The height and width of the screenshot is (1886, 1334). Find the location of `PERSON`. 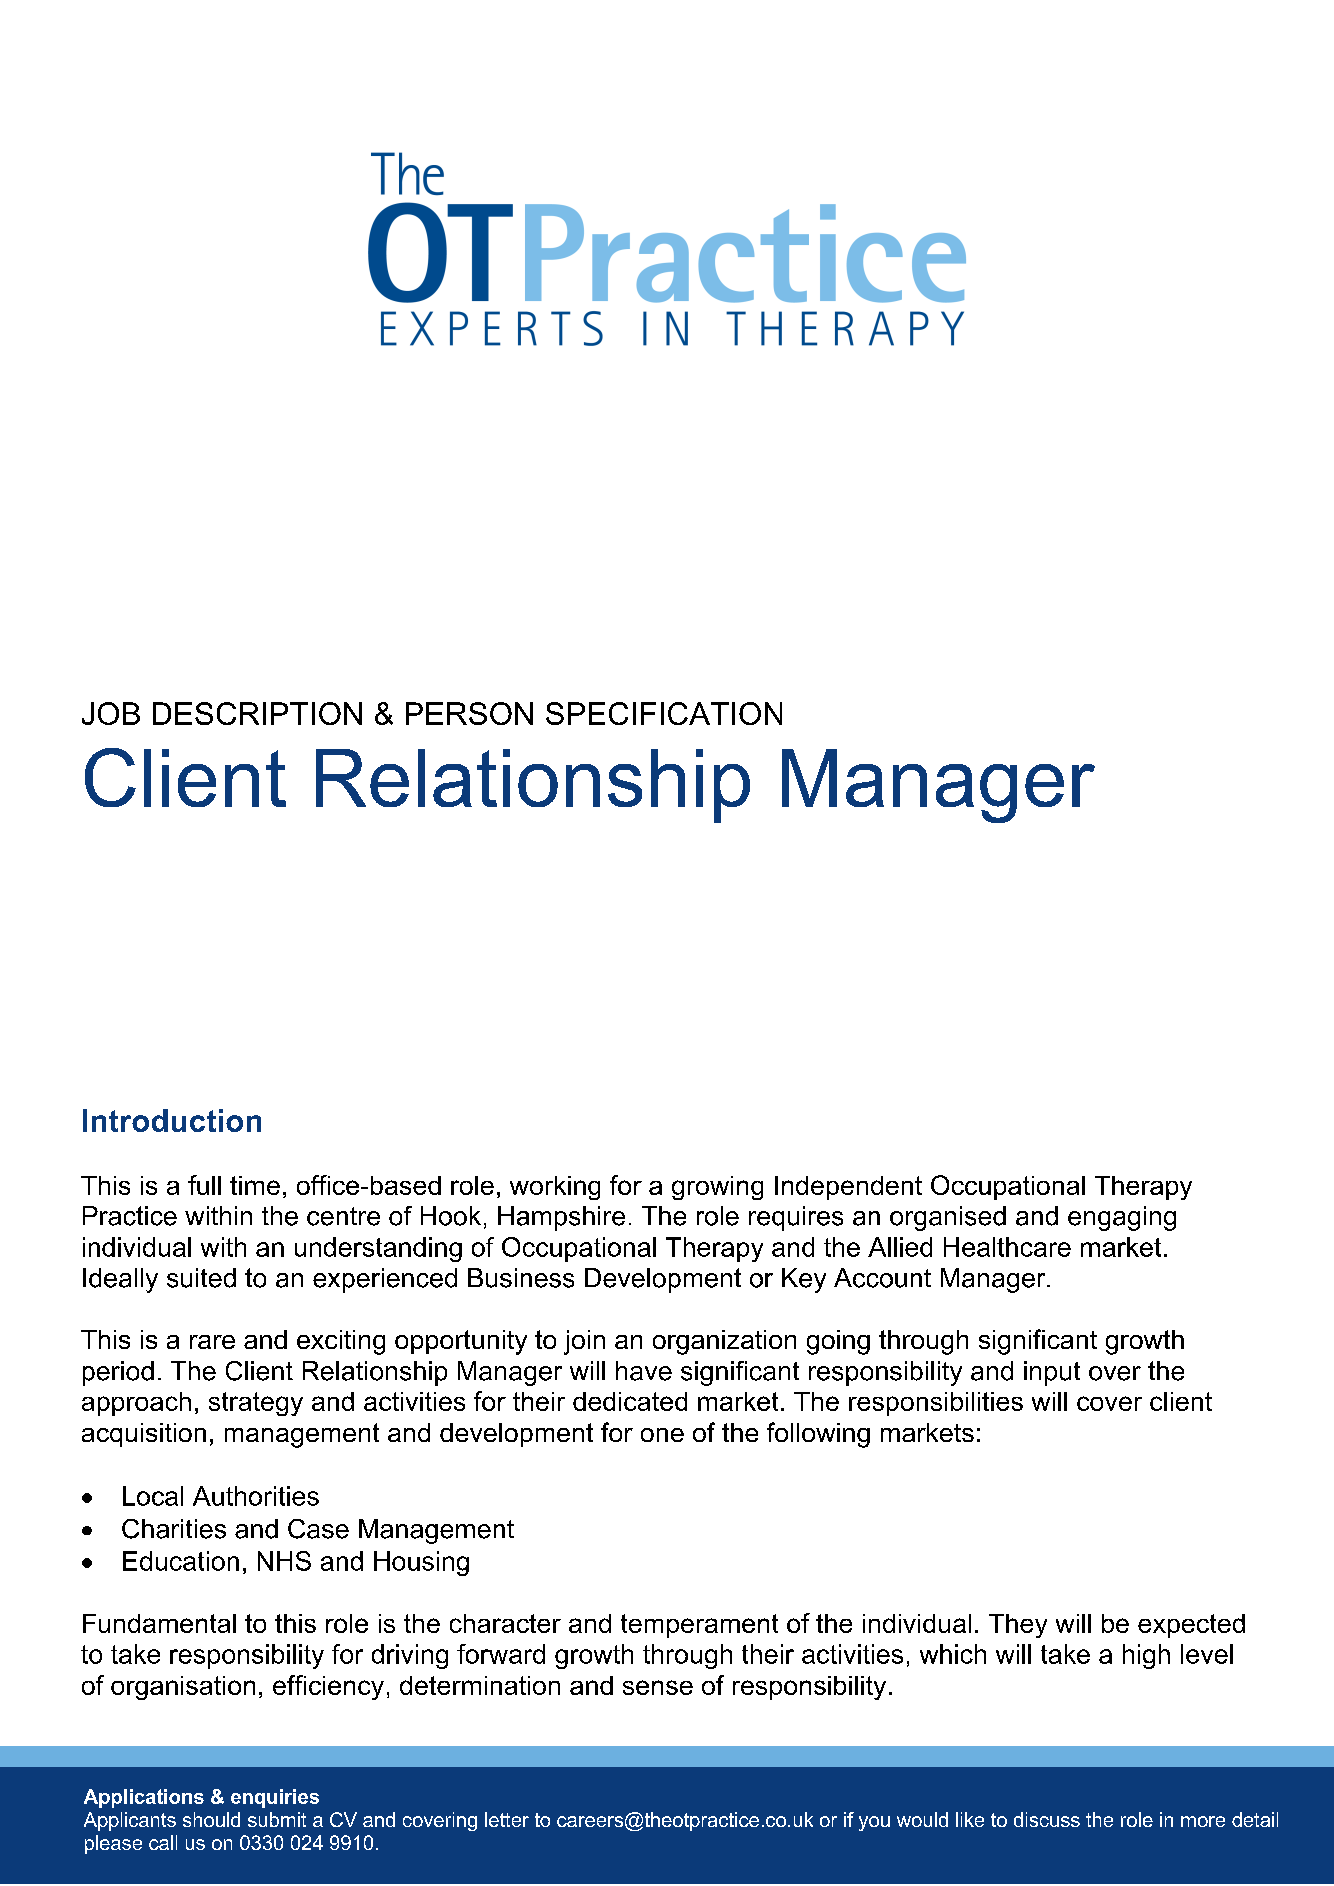

PERSON is located at coordinates (469, 713).
